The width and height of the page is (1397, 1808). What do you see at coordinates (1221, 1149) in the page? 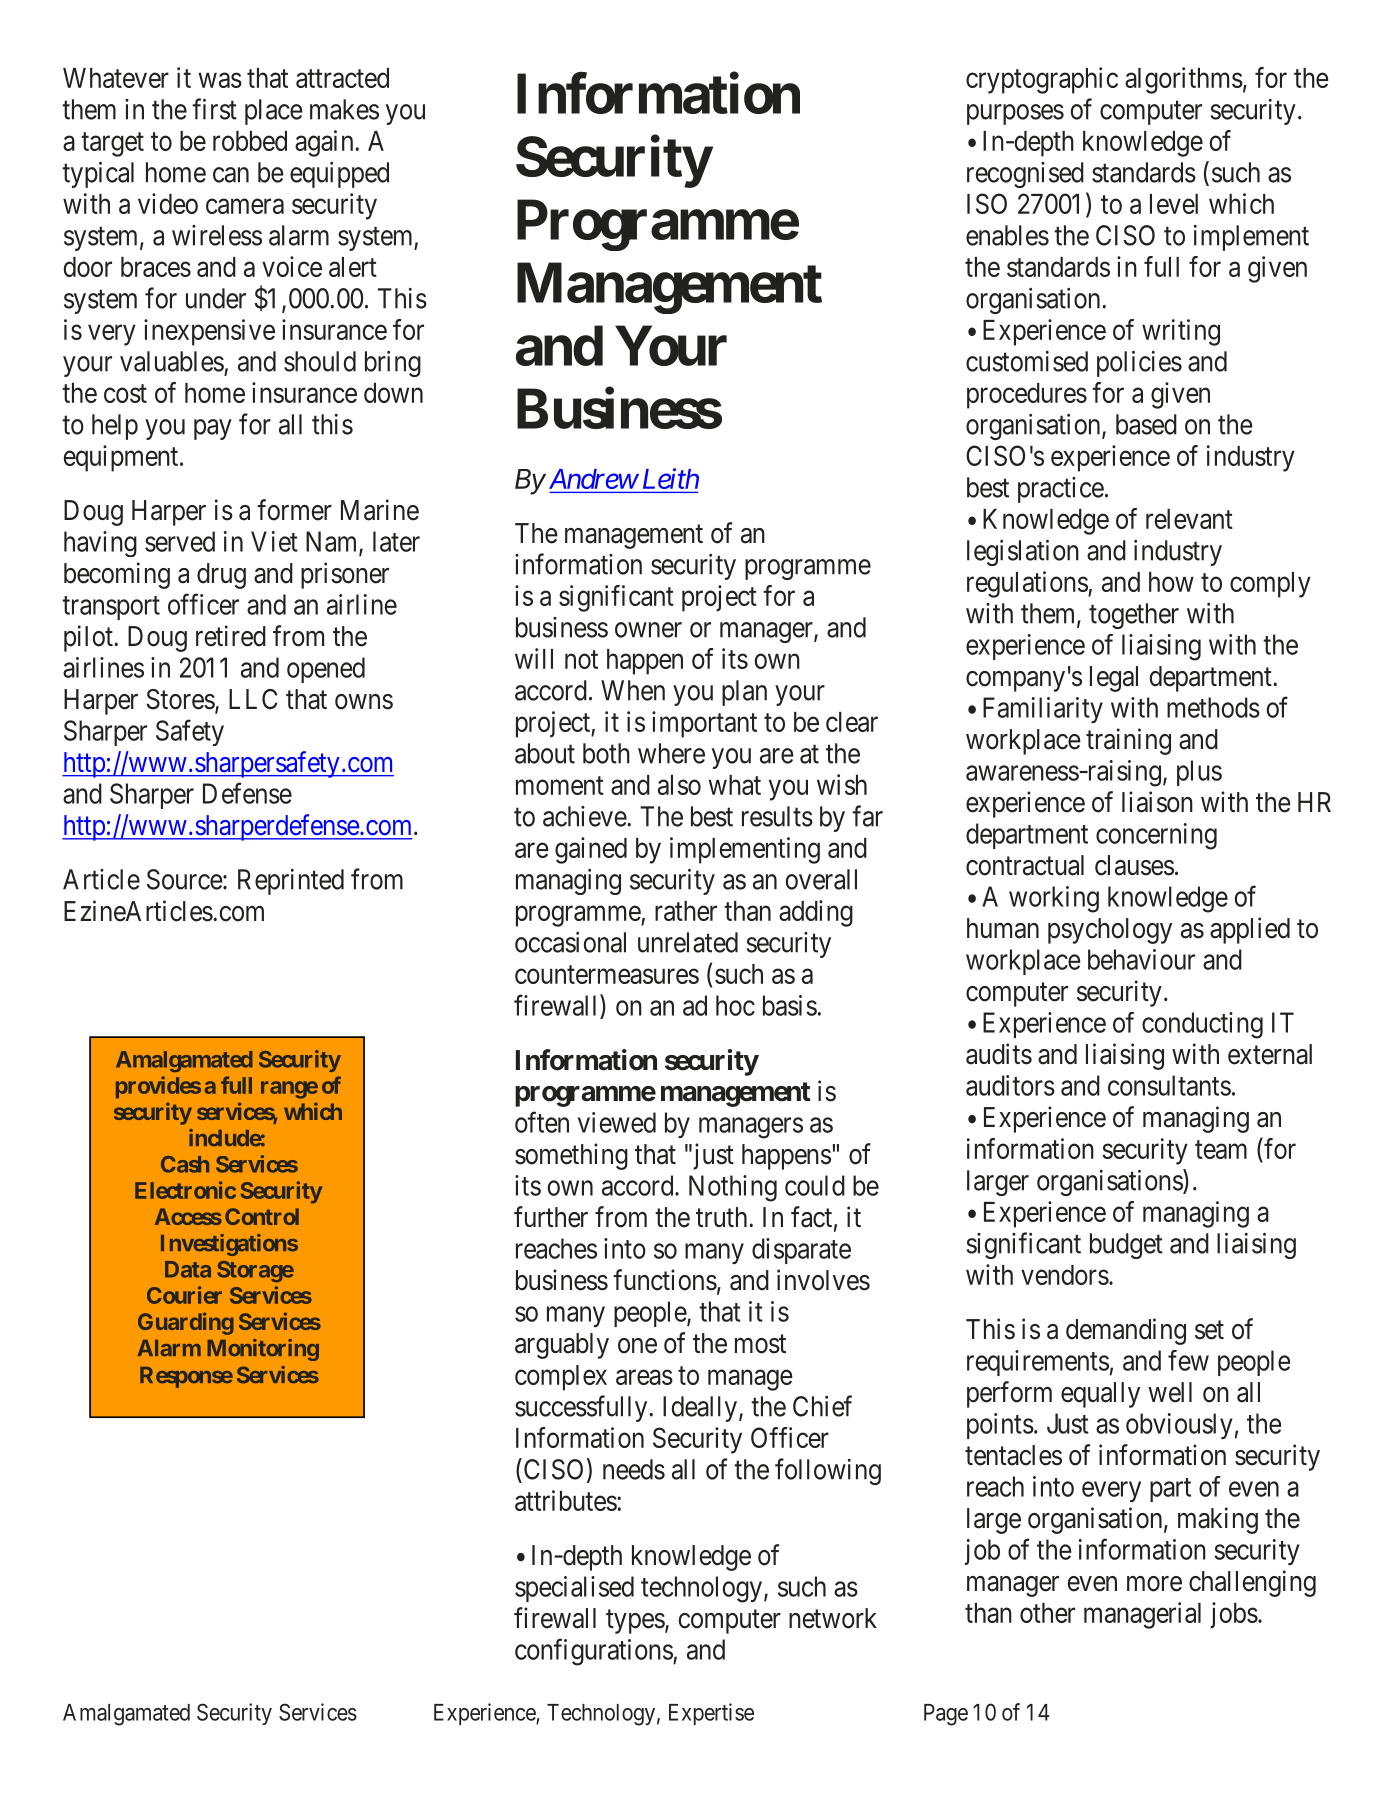
I see `team` at bounding box center [1221, 1149].
